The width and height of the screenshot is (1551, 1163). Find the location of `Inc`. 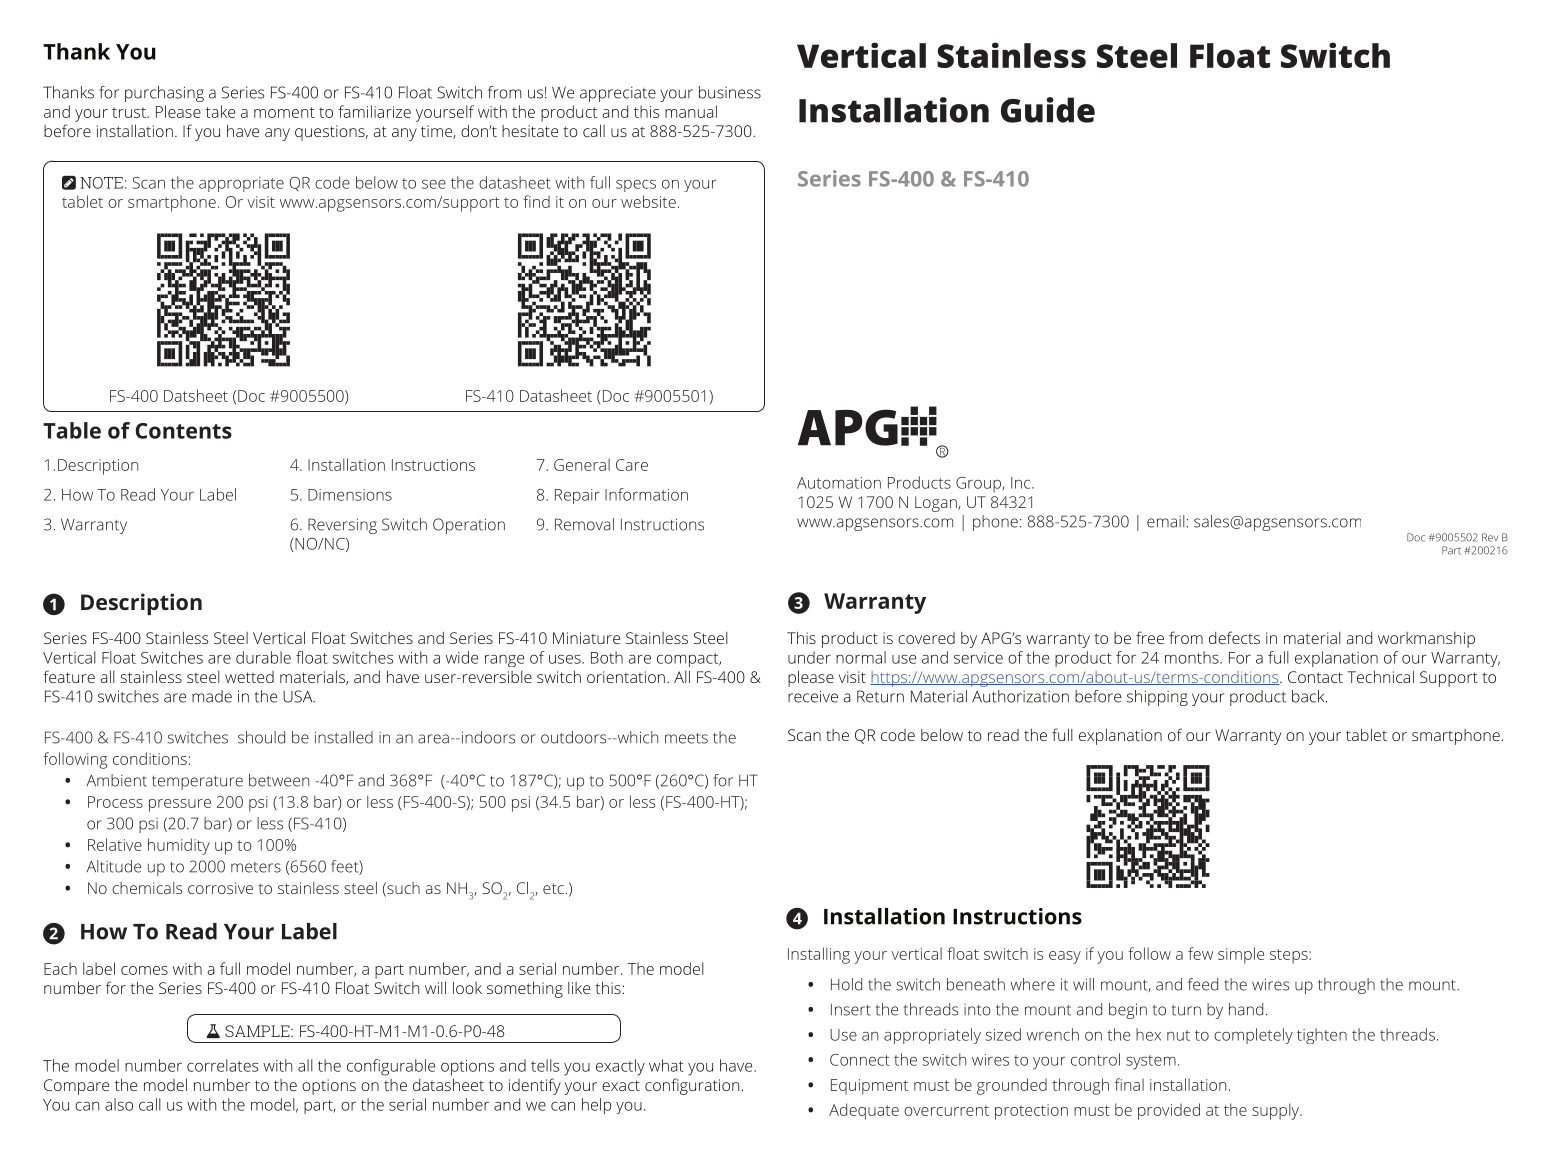

Inc is located at coordinates (1022, 483).
